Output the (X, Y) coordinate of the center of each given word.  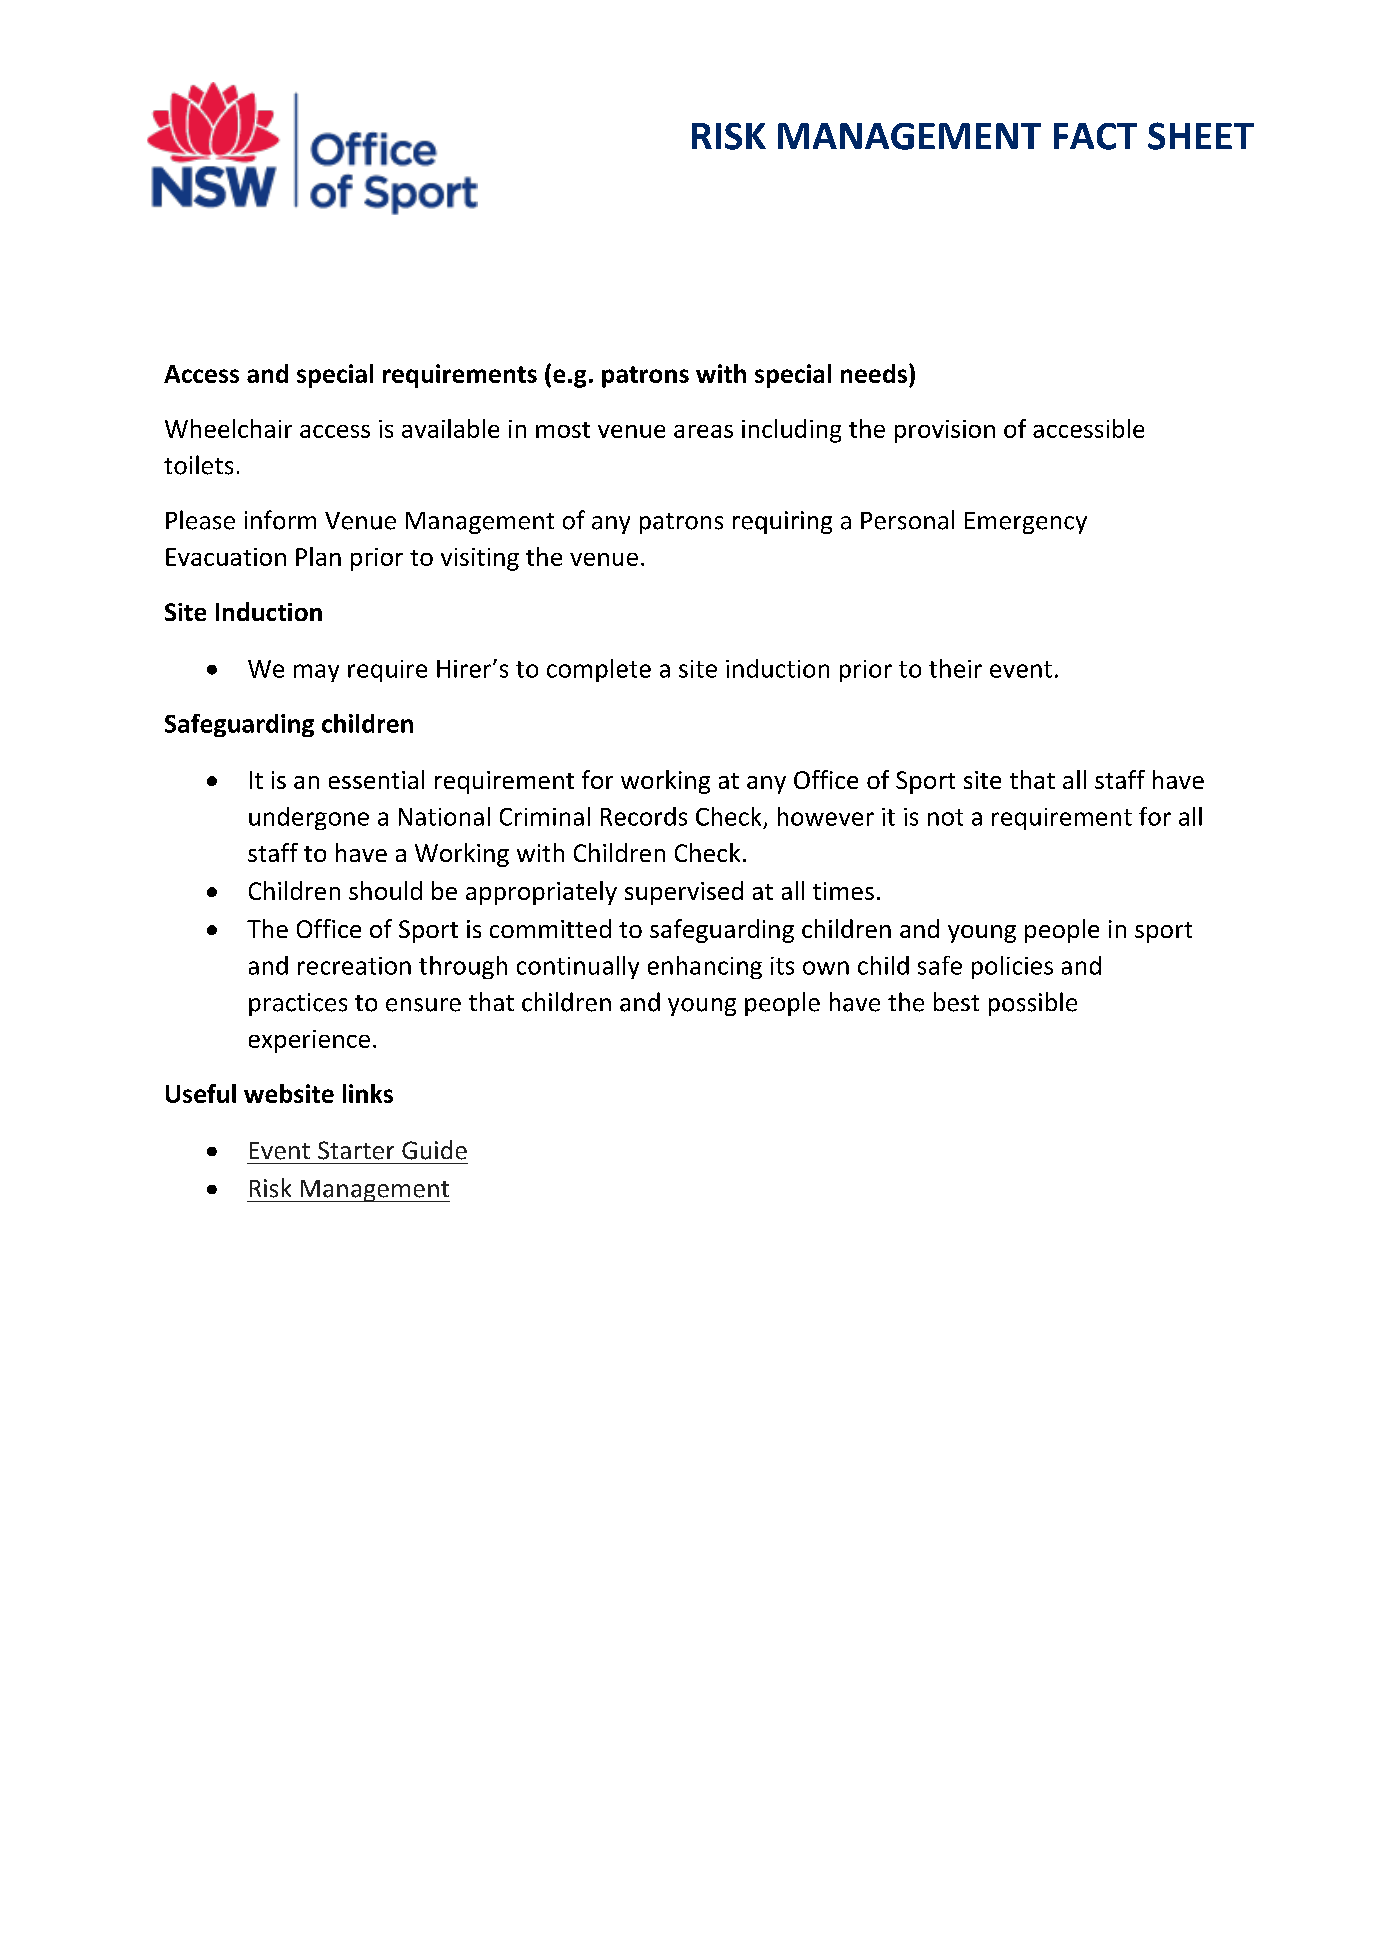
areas (703, 431)
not (945, 817)
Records (644, 816)
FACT (1095, 136)
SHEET (1201, 136)
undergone (309, 818)
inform (280, 520)
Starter (356, 1150)
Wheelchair (228, 428)
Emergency (1026, 523)
